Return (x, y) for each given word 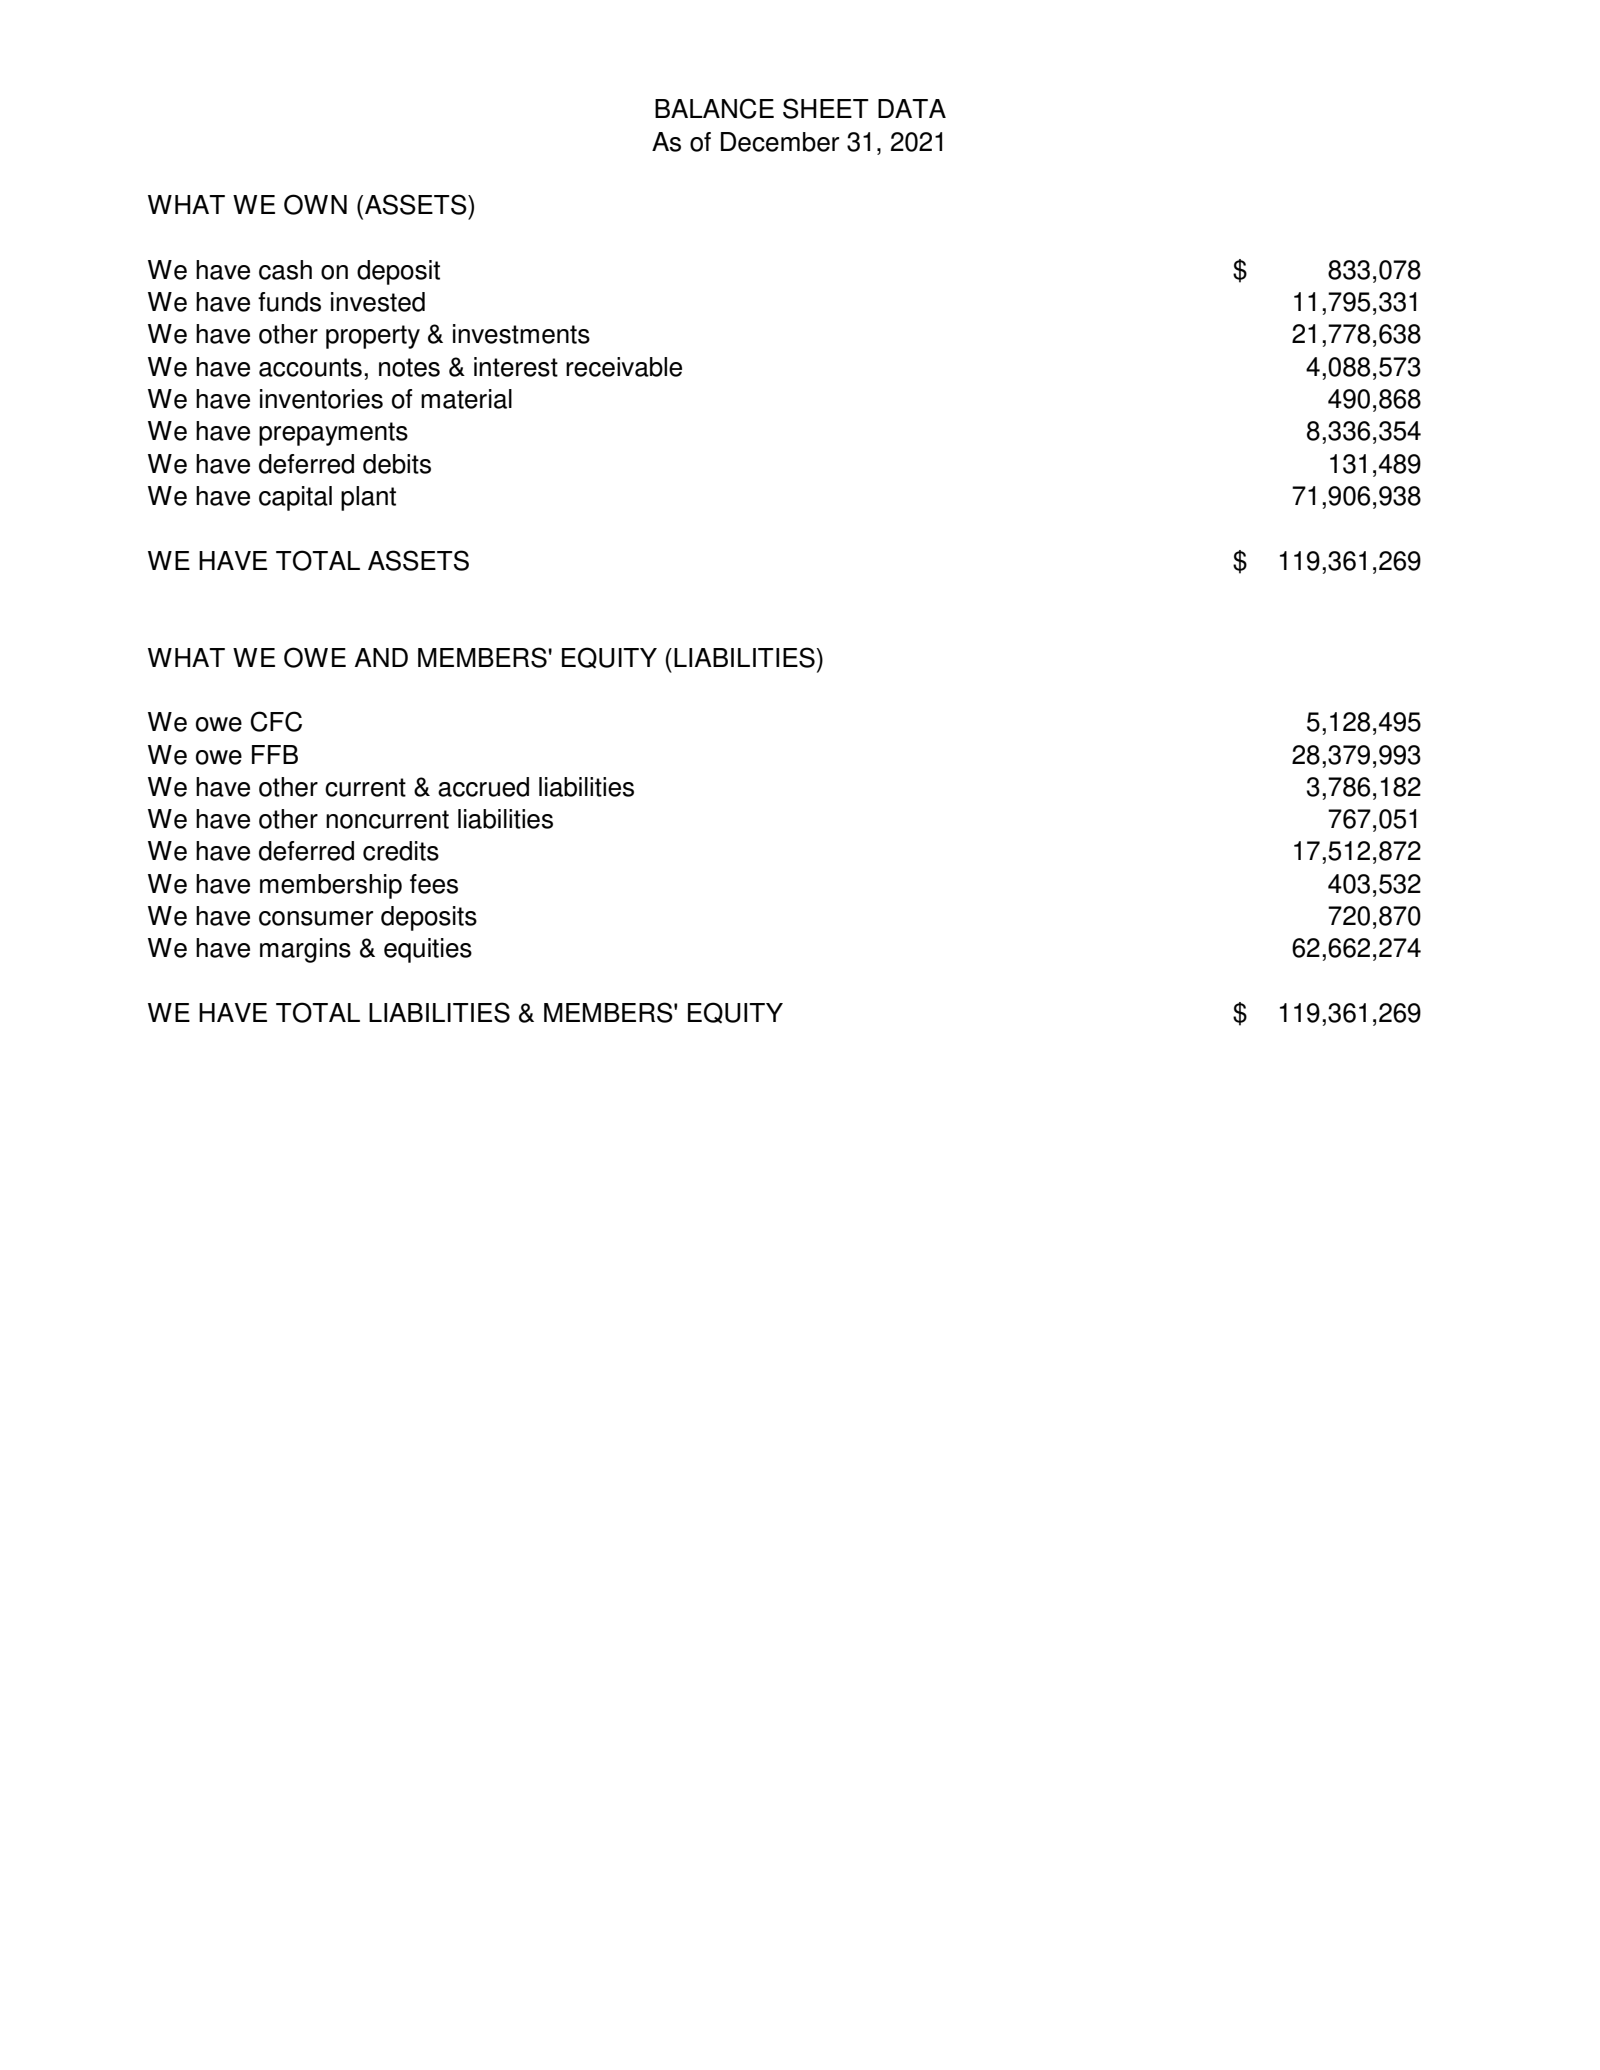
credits (401, 851)
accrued (483, 787)
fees (434, 884)
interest (516, 367)
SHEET (826, 108)
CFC (276, 721)
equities (428, 950)
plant (368, 498)
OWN (315, 204)
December (780, 142)
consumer (316, 918)
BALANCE (714, 108)
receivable (624, 367)
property (373, 337)
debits (397, 464)
